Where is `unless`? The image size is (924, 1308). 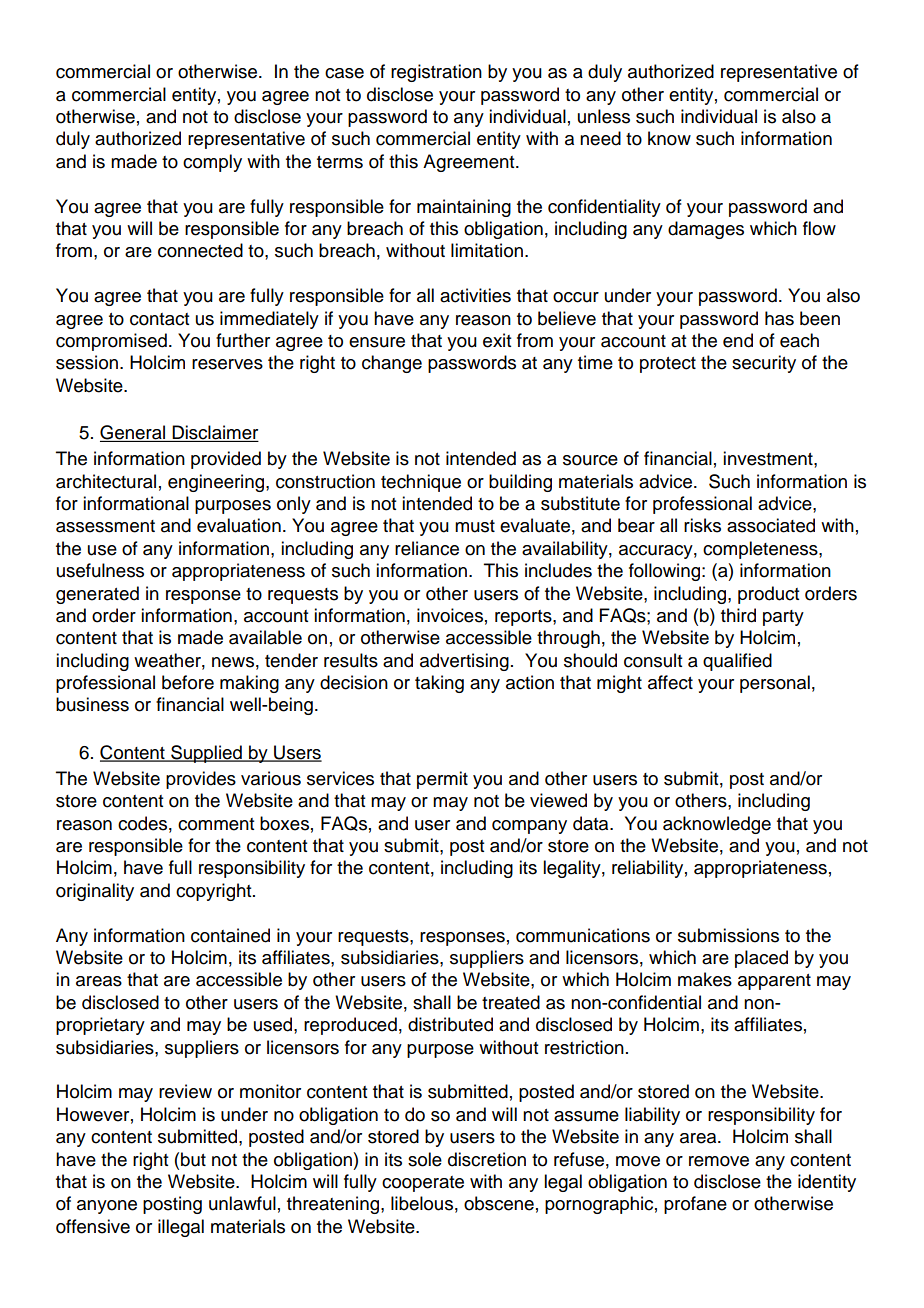 unless is located at coordinates (604, 116).
